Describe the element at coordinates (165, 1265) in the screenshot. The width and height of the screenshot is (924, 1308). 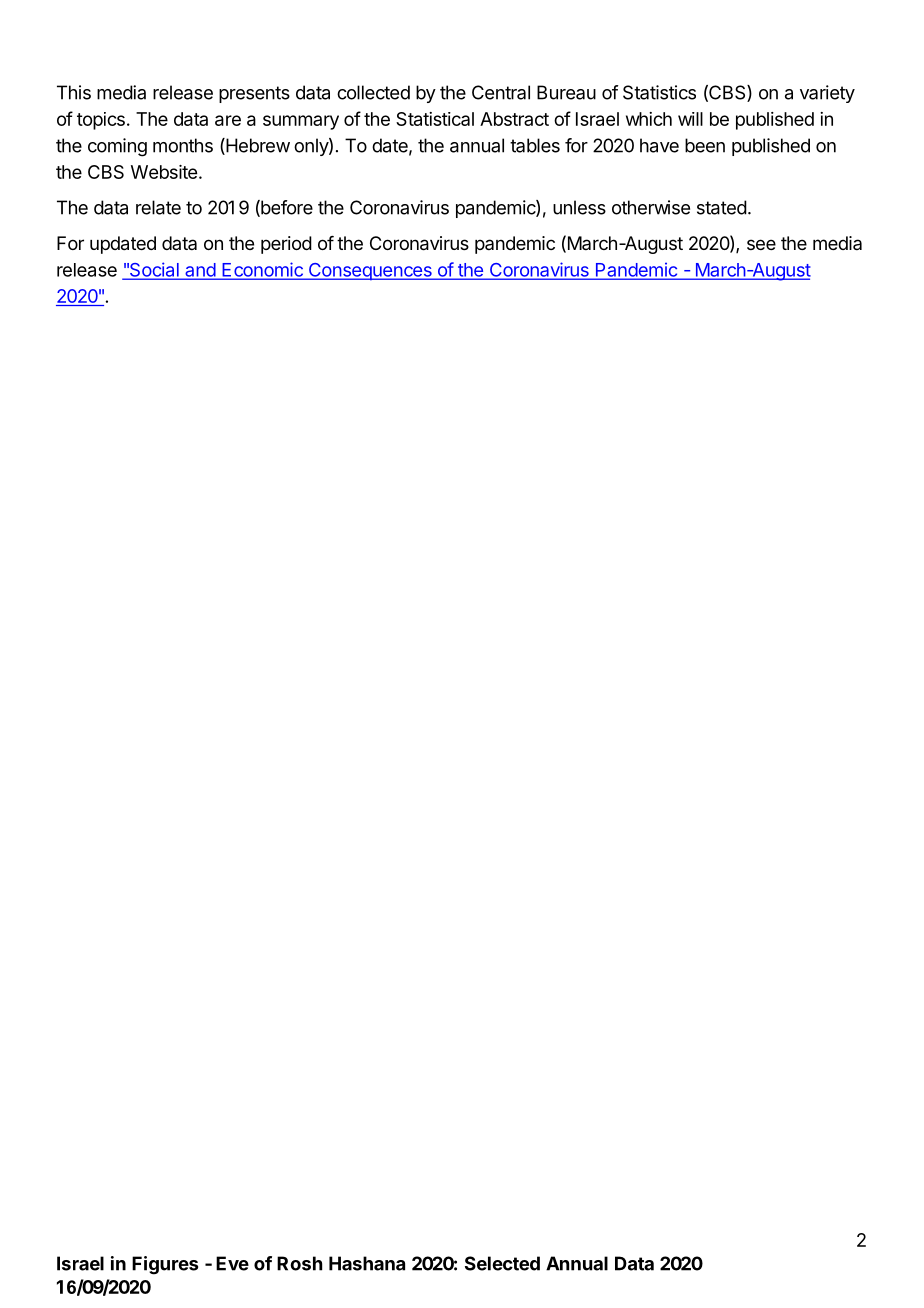
I see `Figures` at that location.
